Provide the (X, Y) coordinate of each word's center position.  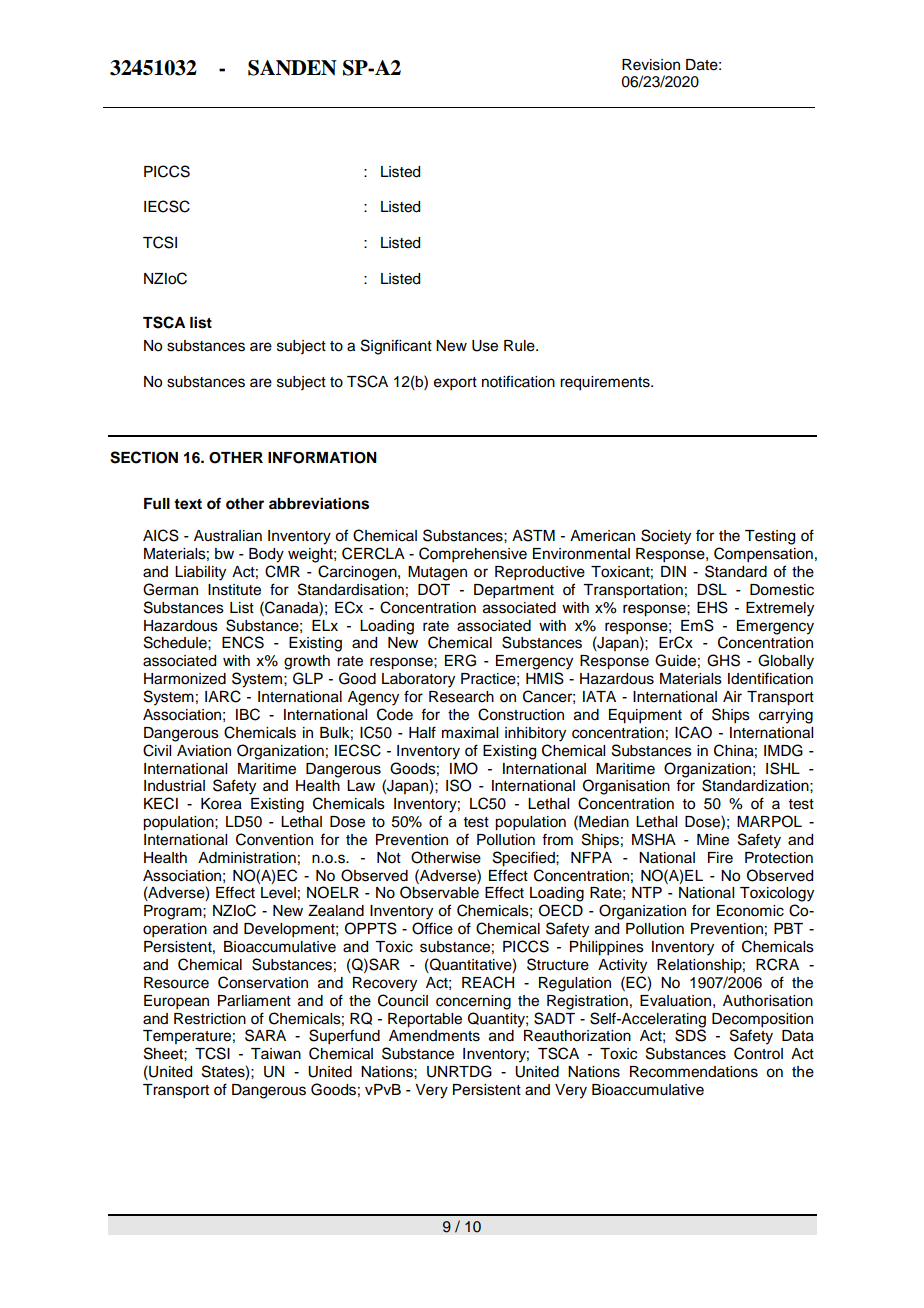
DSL (712, 589)
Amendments (434, 1036)
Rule (520, 346)
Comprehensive (473, 555)
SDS (690, 1035)
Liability (200, 573)
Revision (651, 65)
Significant (396, 347)
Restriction (210, 1019)
